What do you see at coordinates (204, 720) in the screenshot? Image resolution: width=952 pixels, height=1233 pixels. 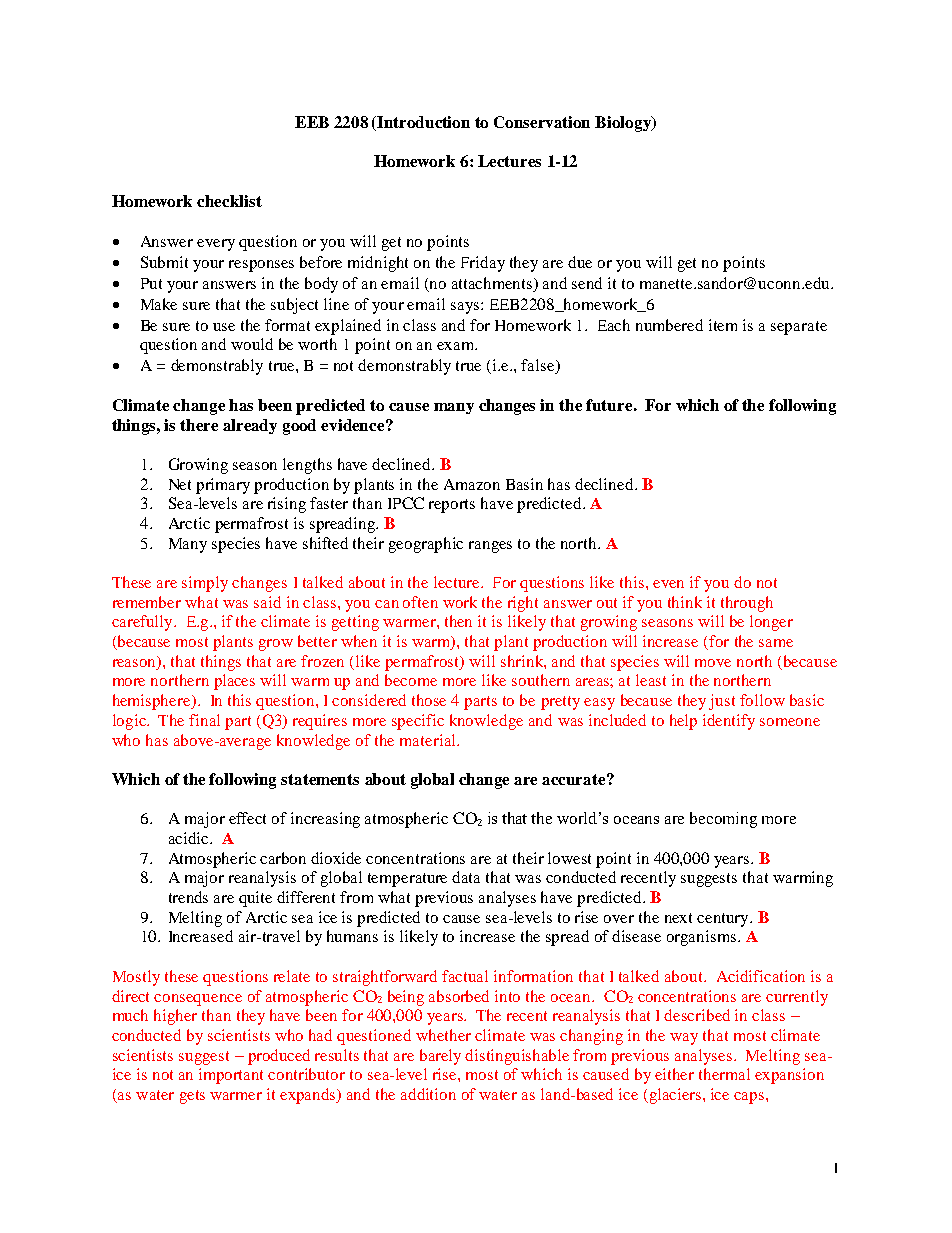 I see `final` at bounding box center [204, 720].
